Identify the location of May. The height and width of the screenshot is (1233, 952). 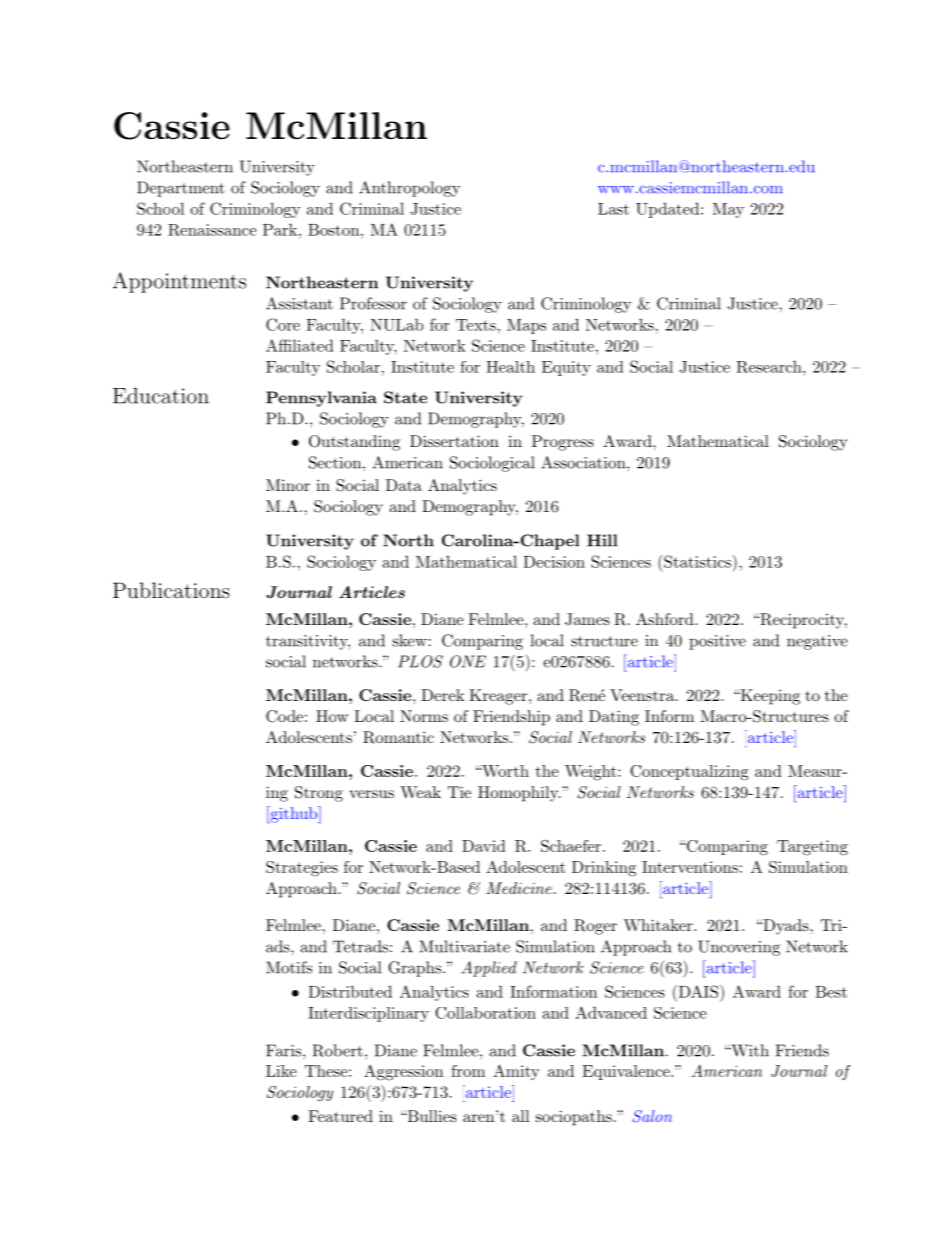
(728, 210).
